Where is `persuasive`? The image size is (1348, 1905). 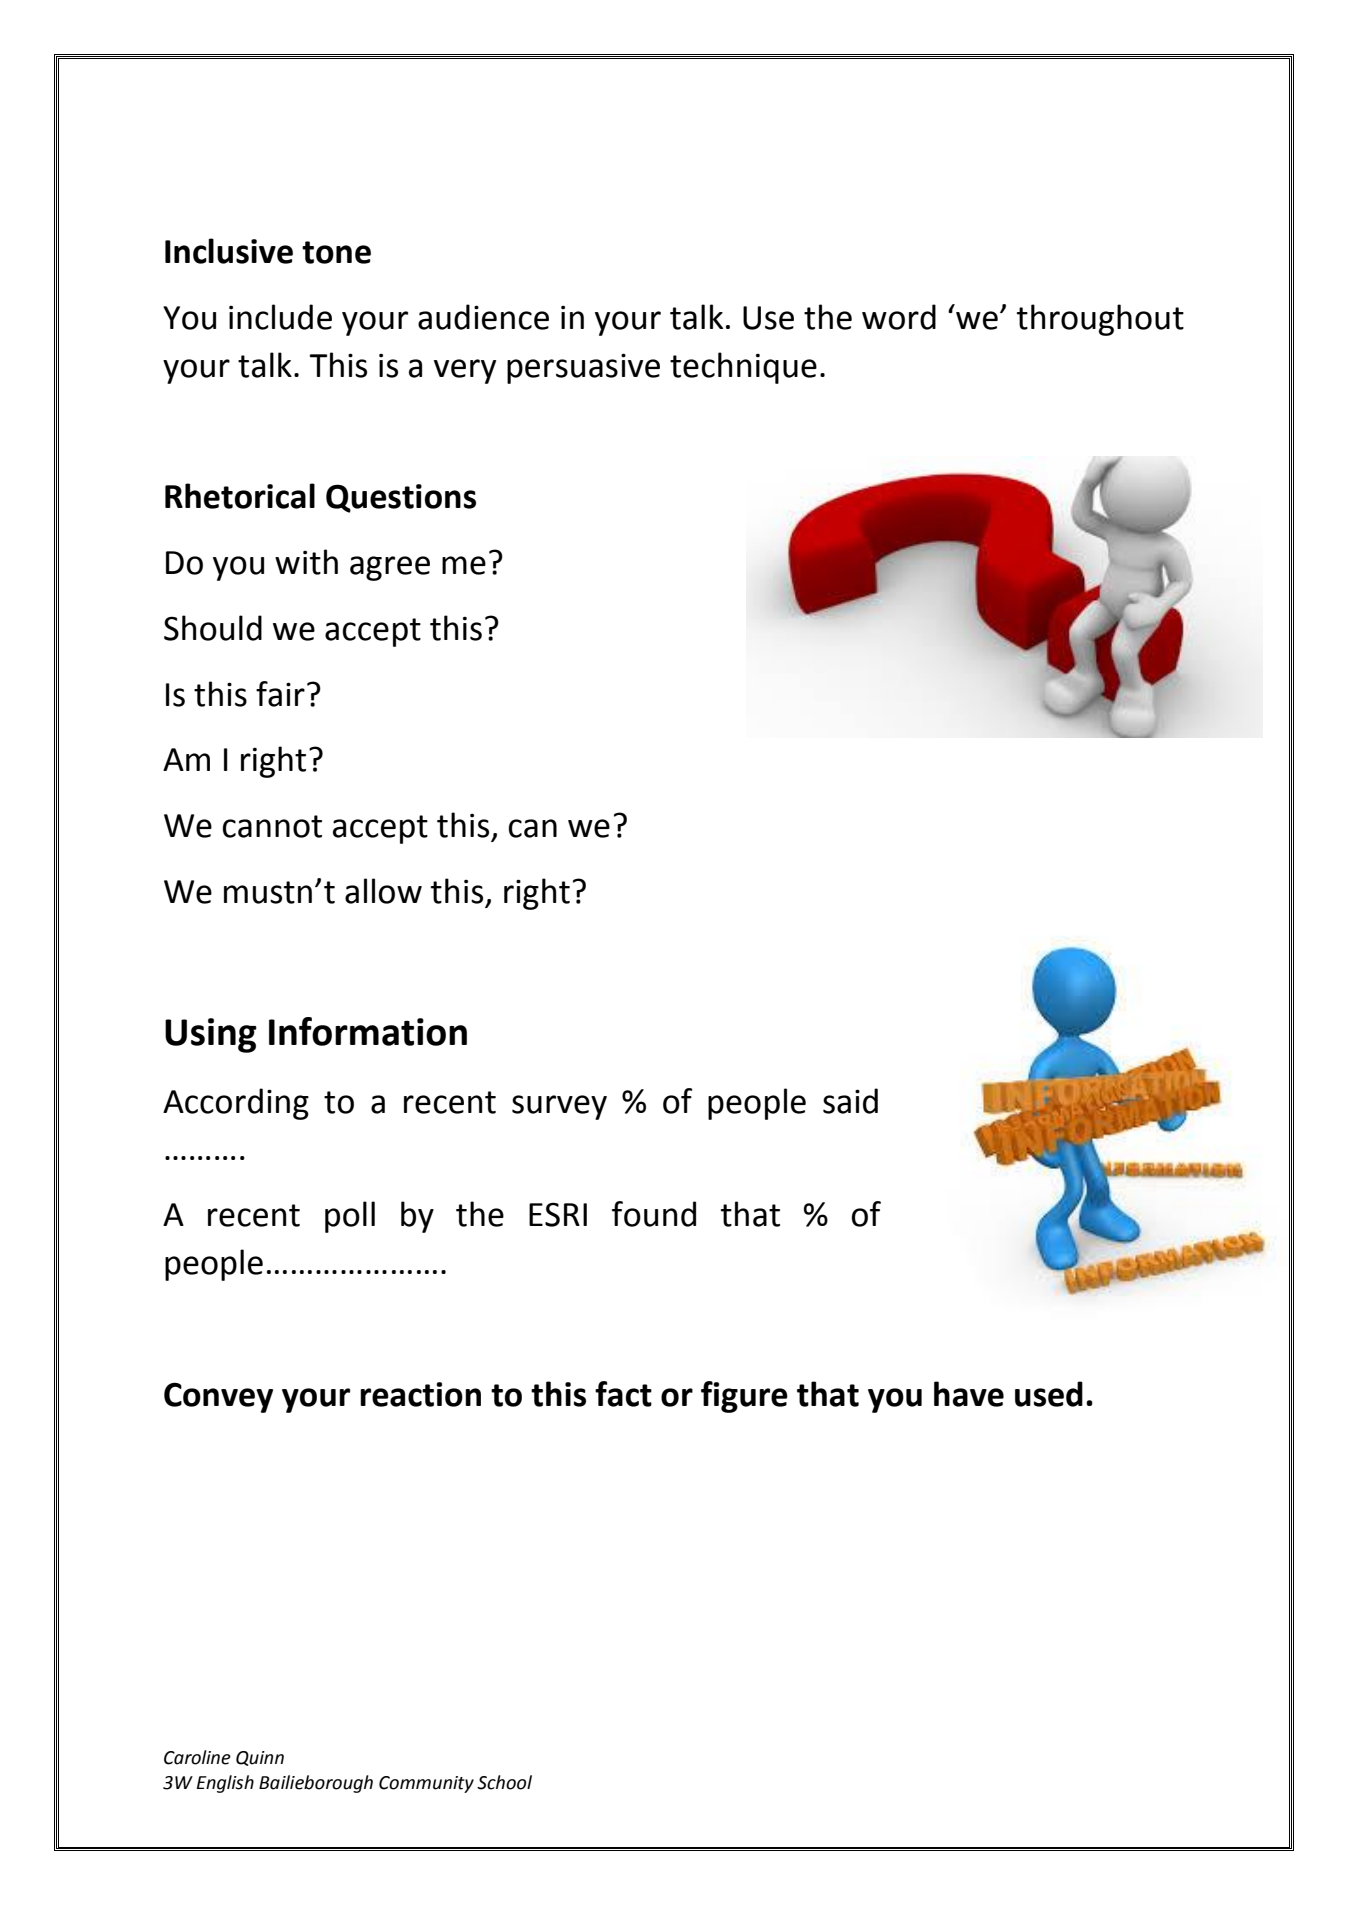
persuasive is located at coordinates (583, 368).
